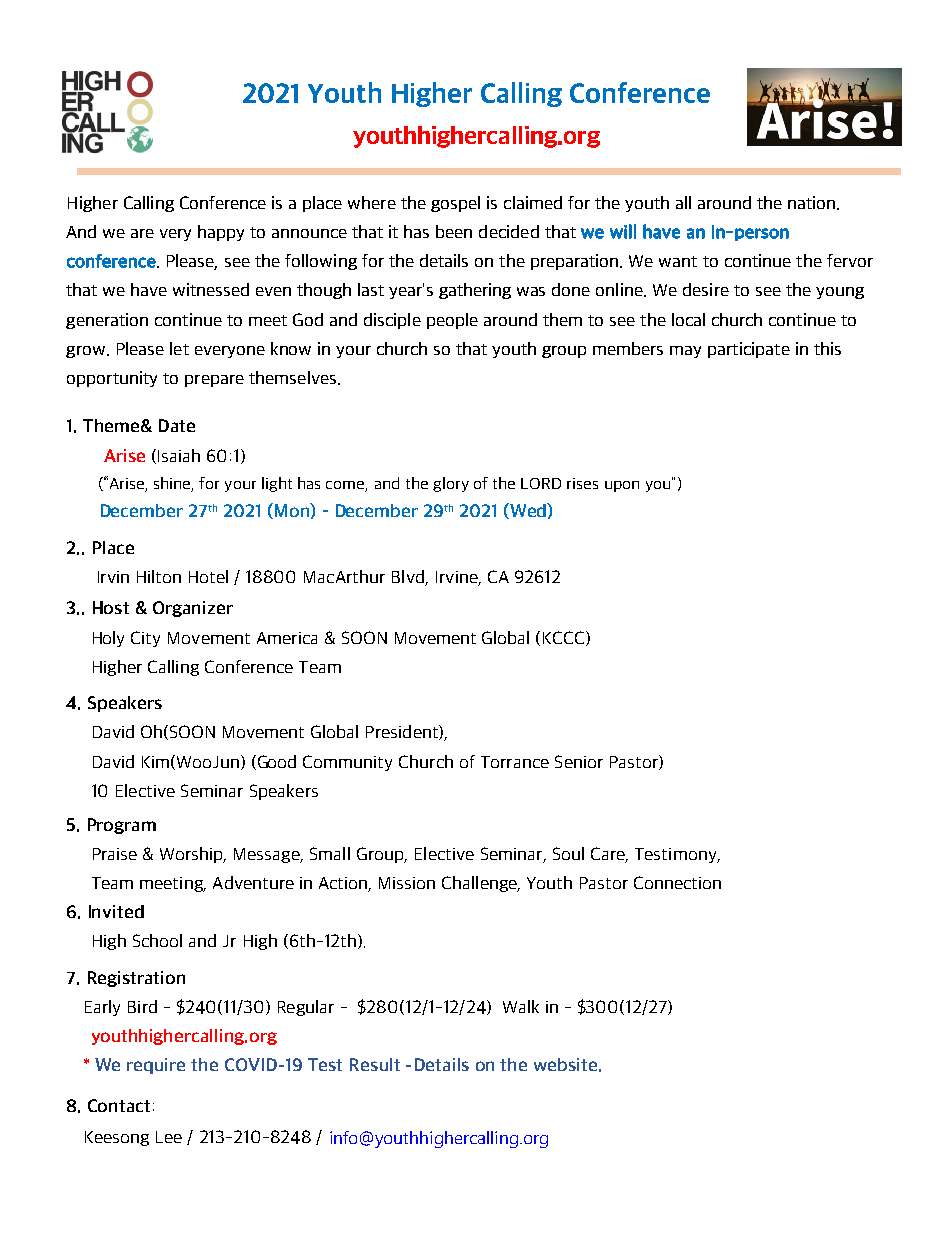  I want to click on happy, so click(221, 233).
